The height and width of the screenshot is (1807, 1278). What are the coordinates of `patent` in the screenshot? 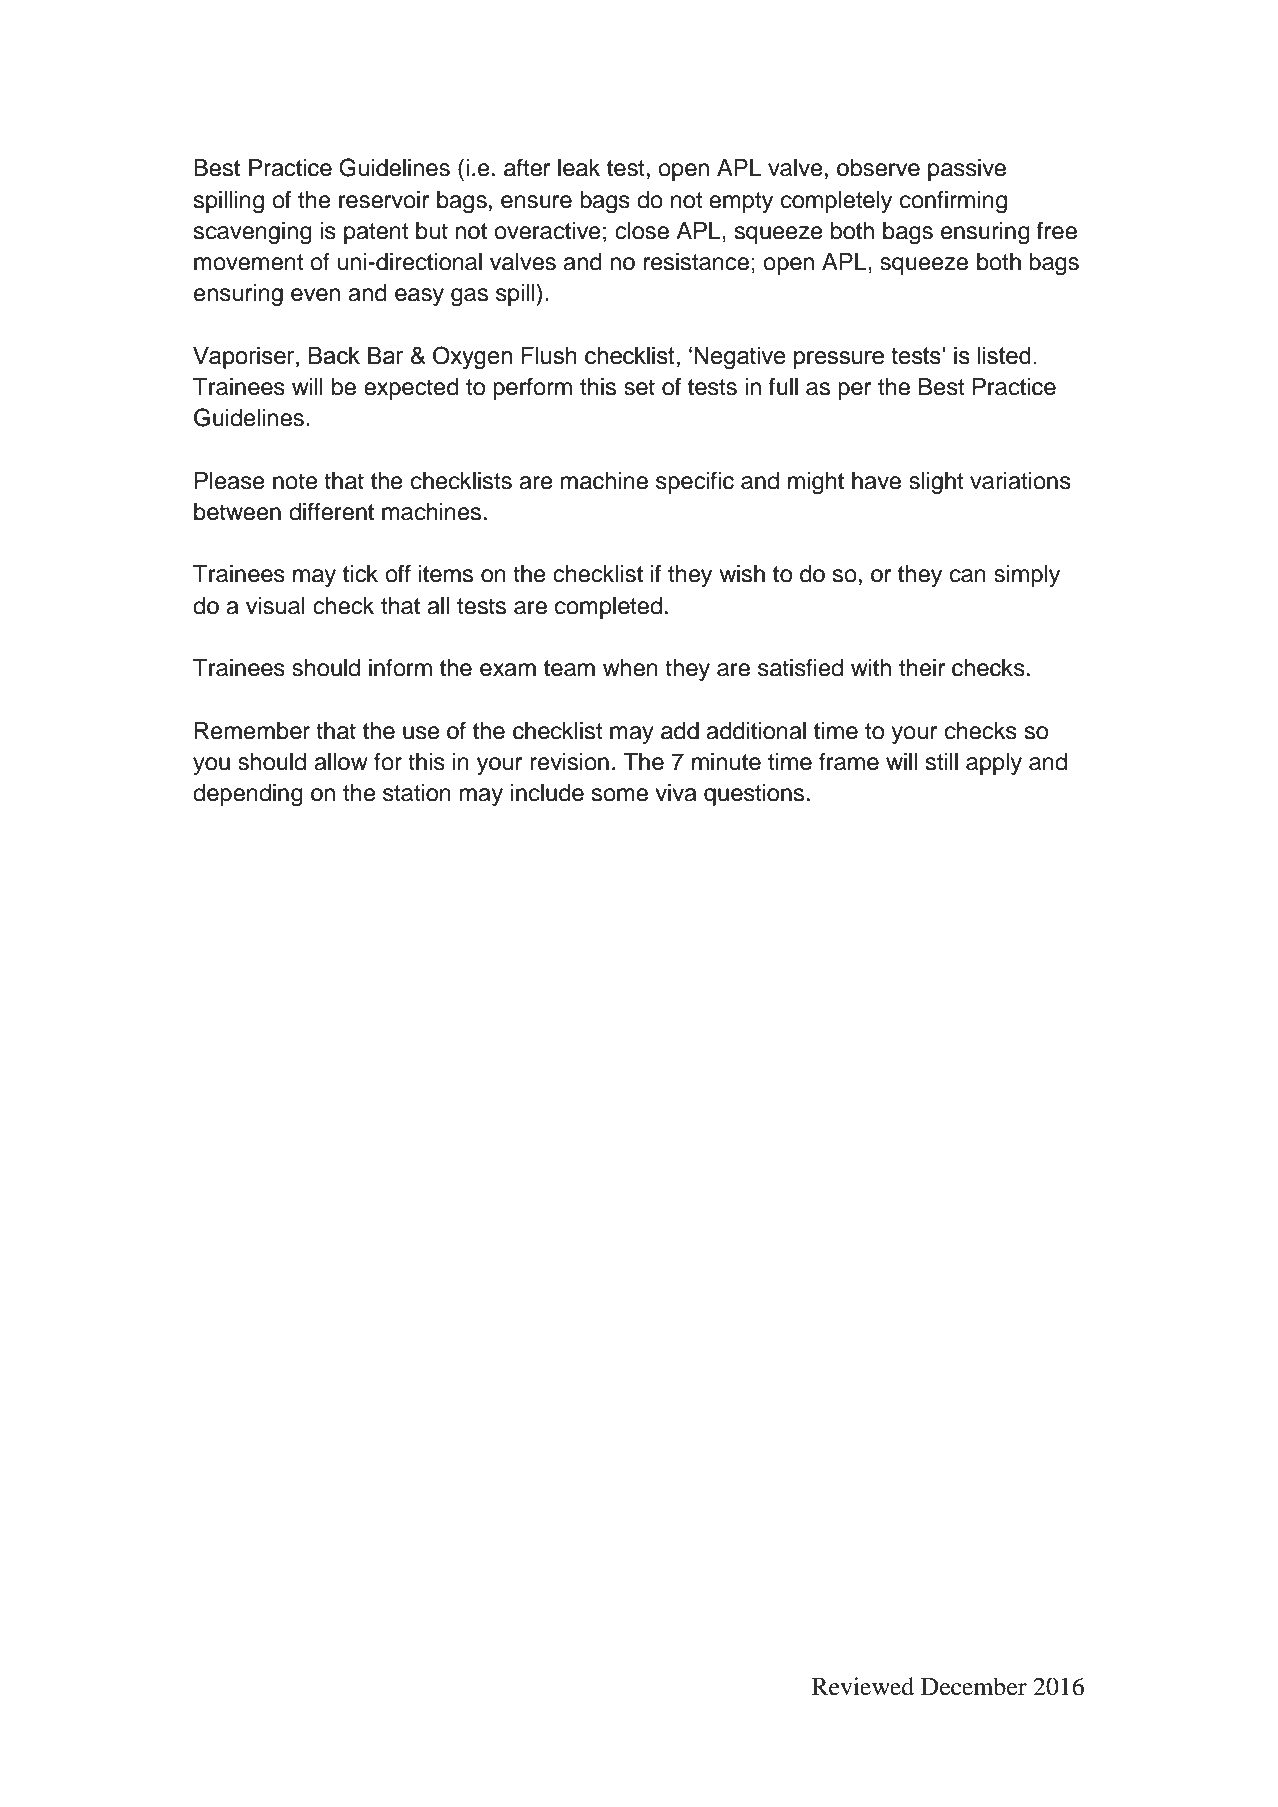 It's located at (376, 233).
